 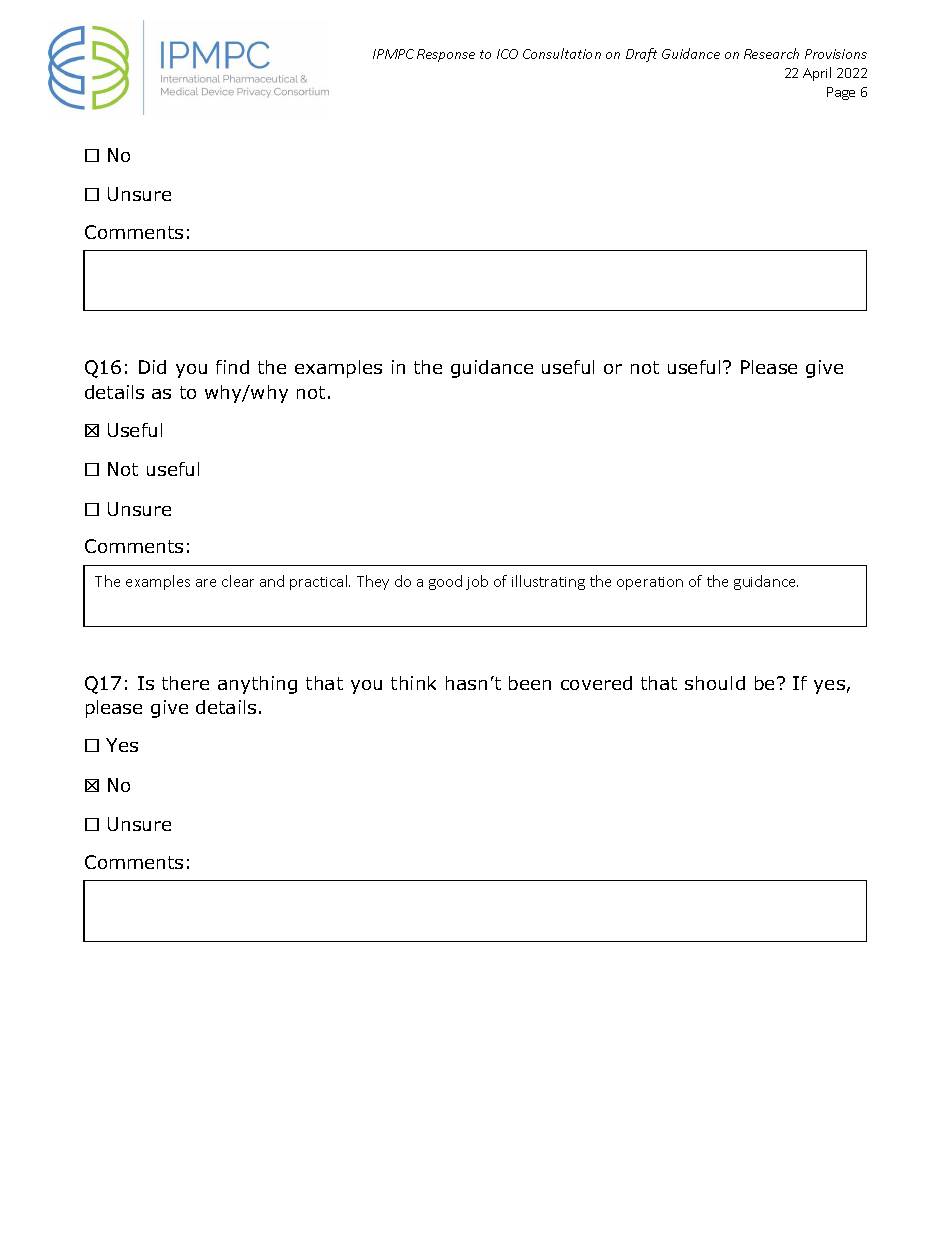 I want to click on ICO, so click(x=507, y=54).
